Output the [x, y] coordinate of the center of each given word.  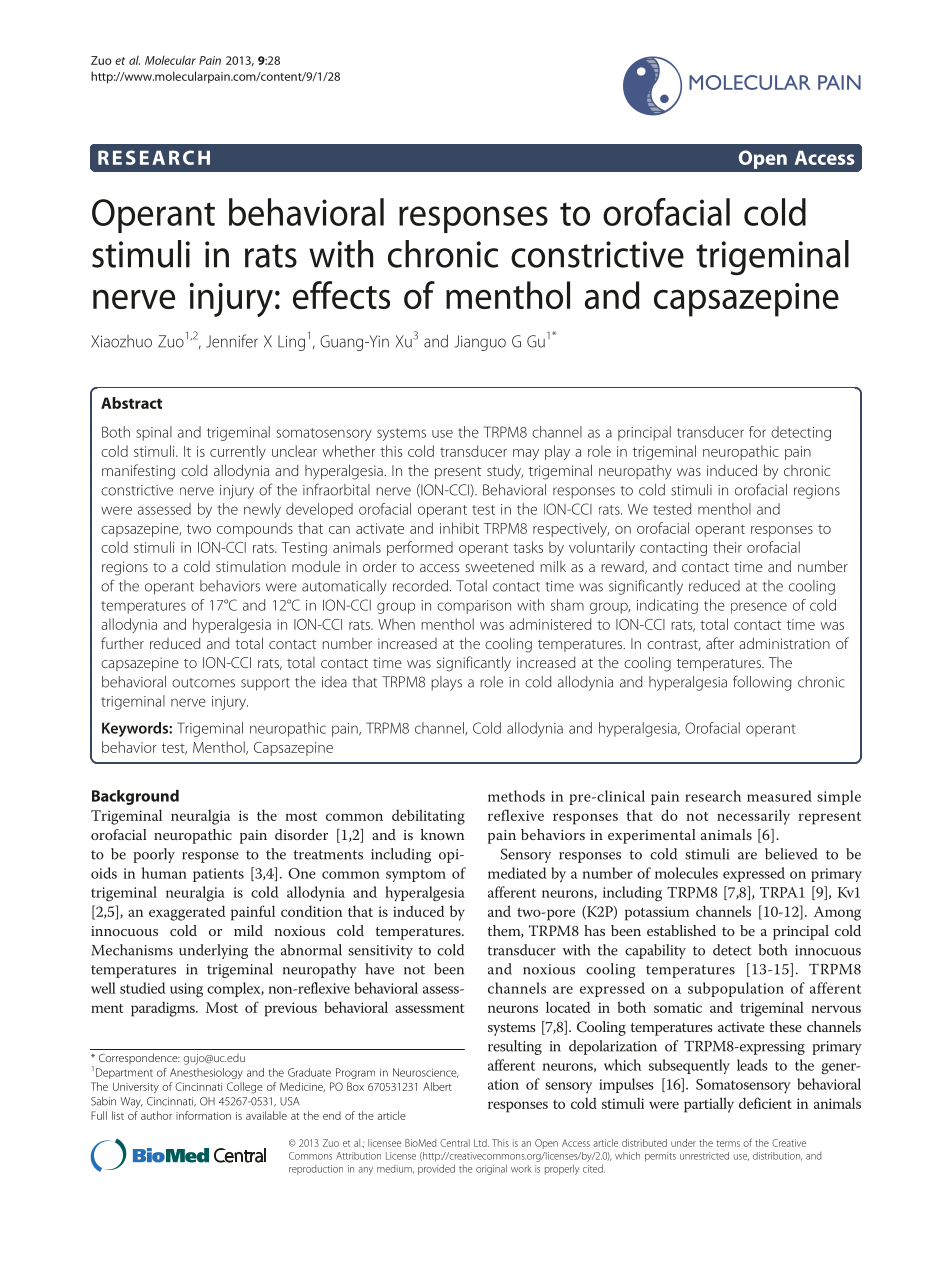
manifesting [138, 472]
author [156, 1115]
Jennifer [232, 341]
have [379, 969]
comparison [474, 607]
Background [135, 797]
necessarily [753, 817]
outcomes [203, 683]
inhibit [459, 528]
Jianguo [480, 343]
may [526, 454]
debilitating [428, 817]
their [727, 547]
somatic [678, 1007]
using [186, 990]
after [720, 643]
